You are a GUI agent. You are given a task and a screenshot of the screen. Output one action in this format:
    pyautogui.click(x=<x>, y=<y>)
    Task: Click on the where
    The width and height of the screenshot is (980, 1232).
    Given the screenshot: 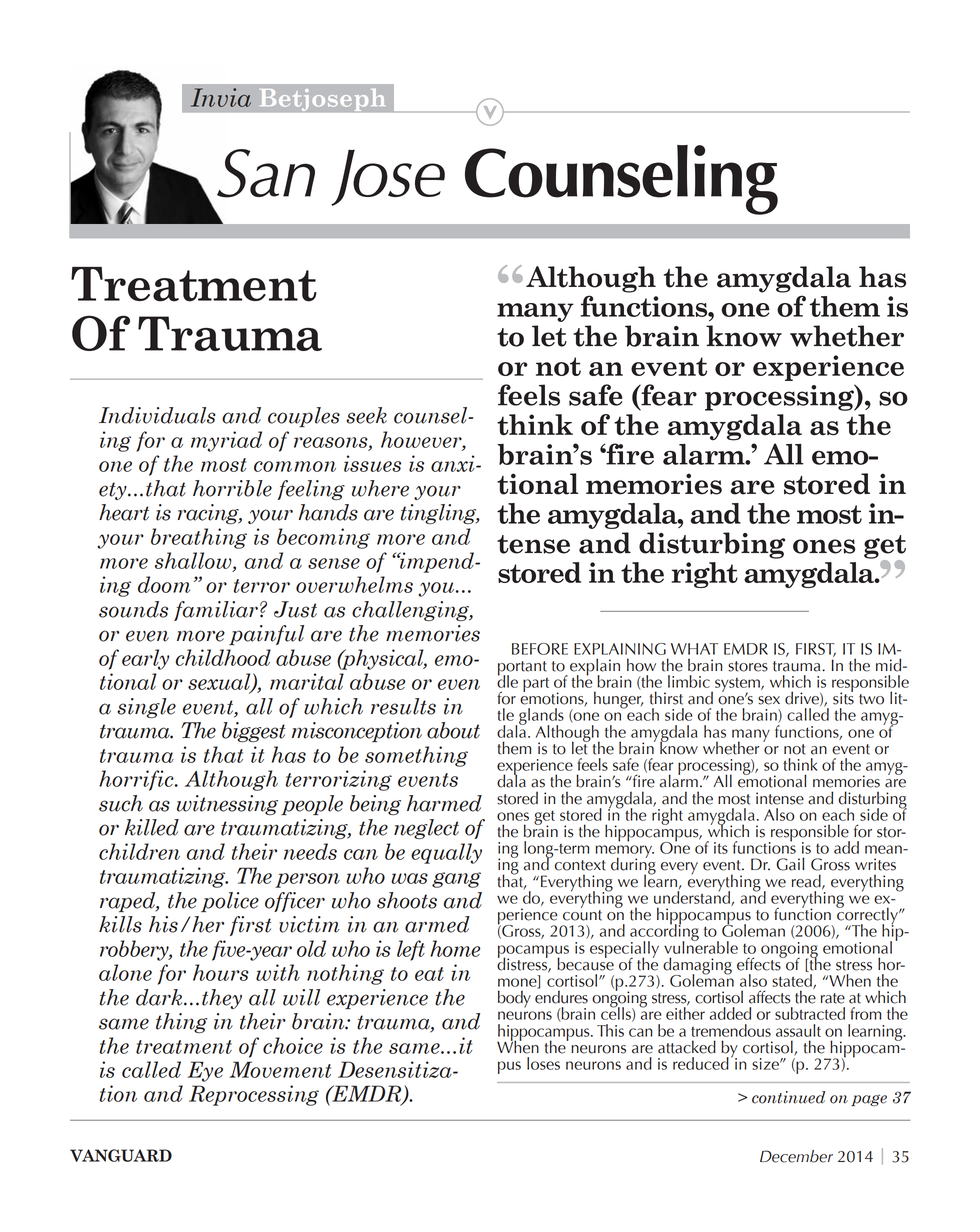 What is the action you would take?
    pyautogui.click(x=380, y=488)
